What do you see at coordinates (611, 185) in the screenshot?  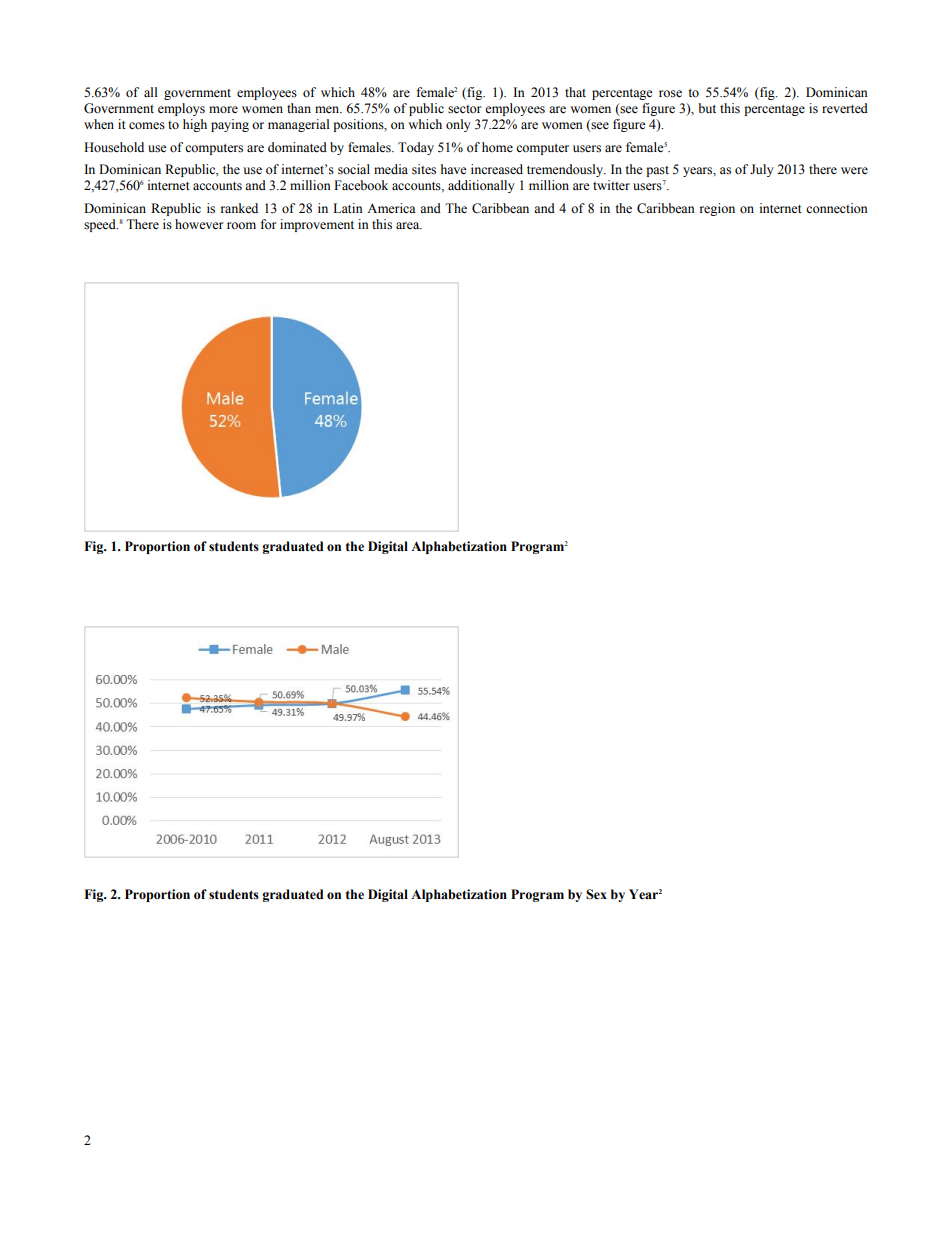 I see `twitter` at bounding box center [611, 185].
